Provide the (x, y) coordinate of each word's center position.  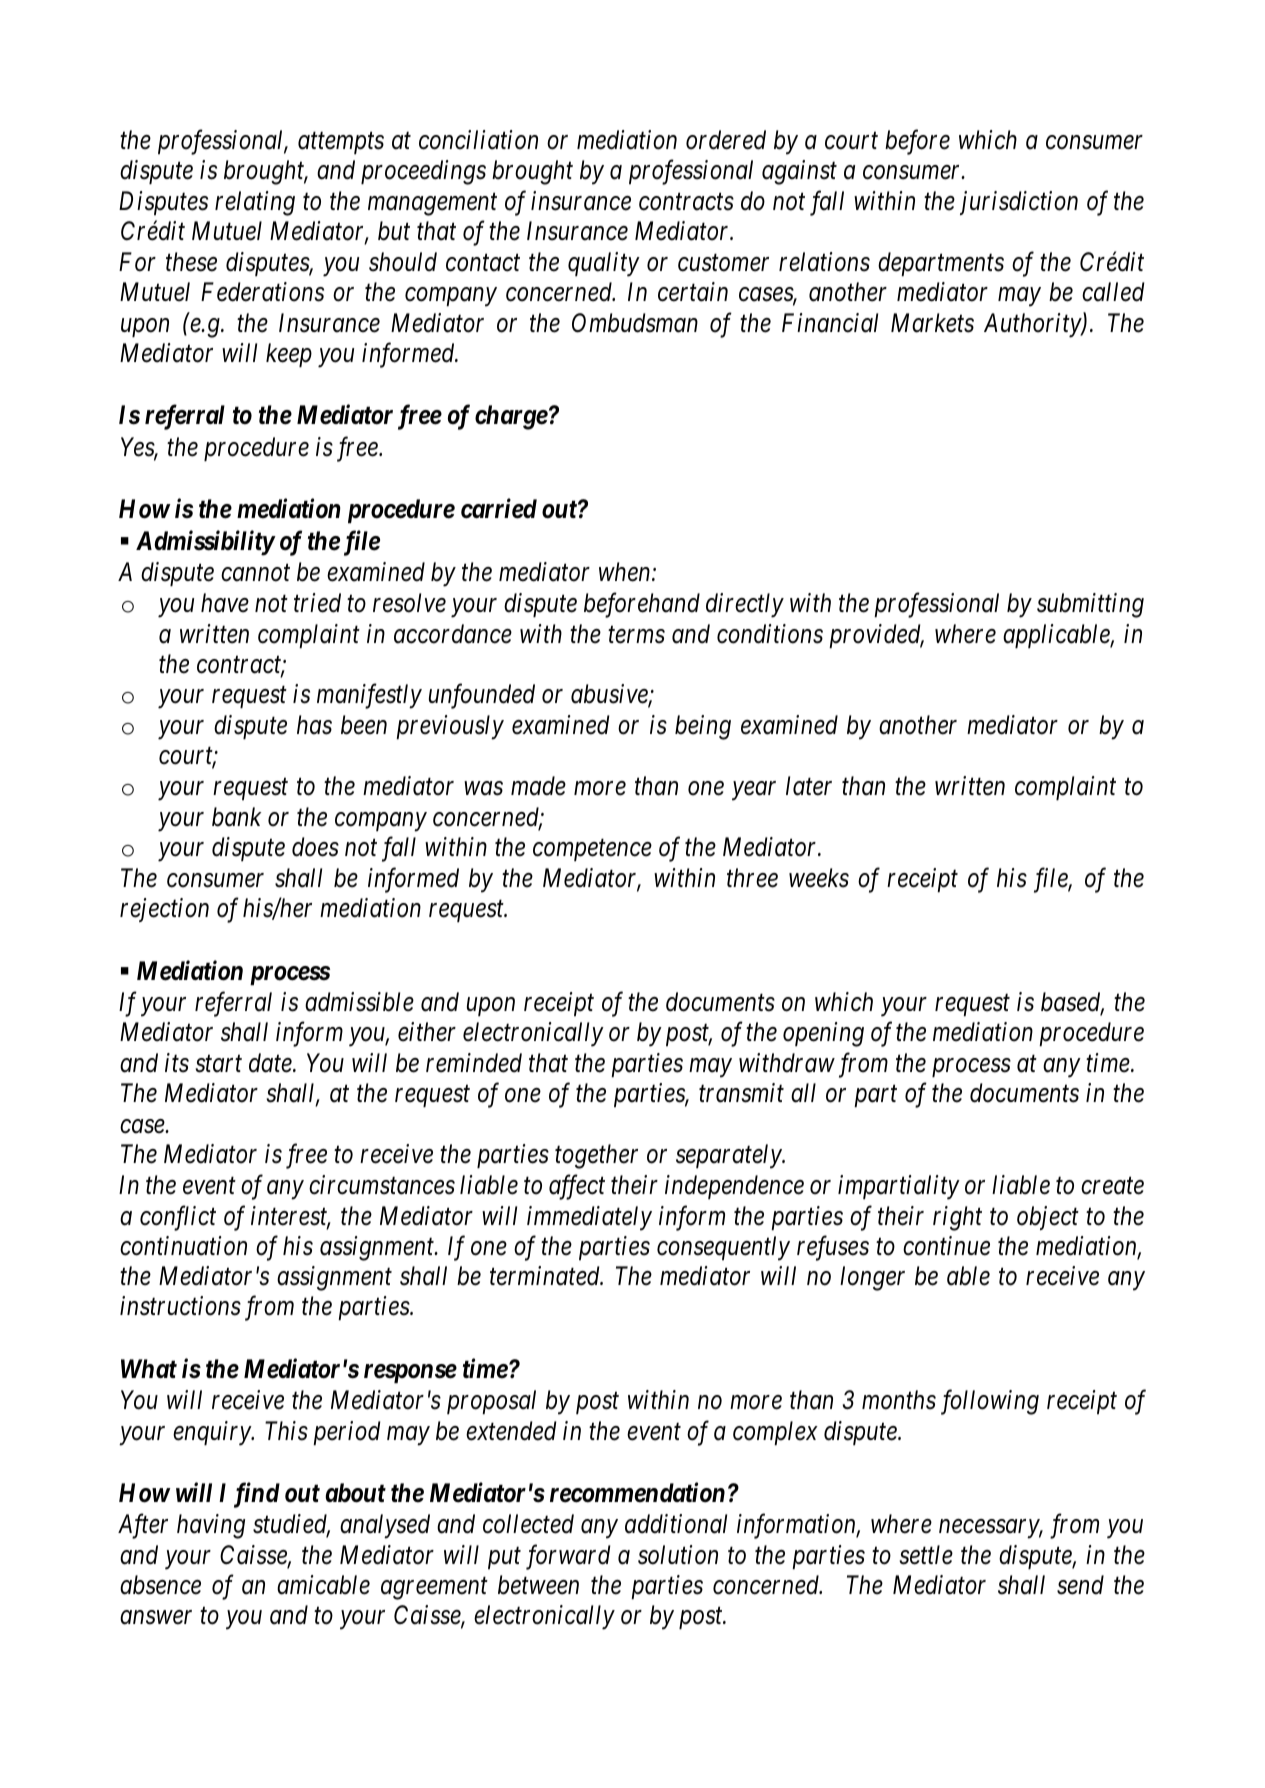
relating (255, 203)
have (225, 603)
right (957, 1218)
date (271, 1063)
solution (678, 1555)
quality (604, 264)
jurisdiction (1019, 203)
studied (291, 1525)
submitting (1090, 605)
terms (636, 635)
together (596, 1156)
